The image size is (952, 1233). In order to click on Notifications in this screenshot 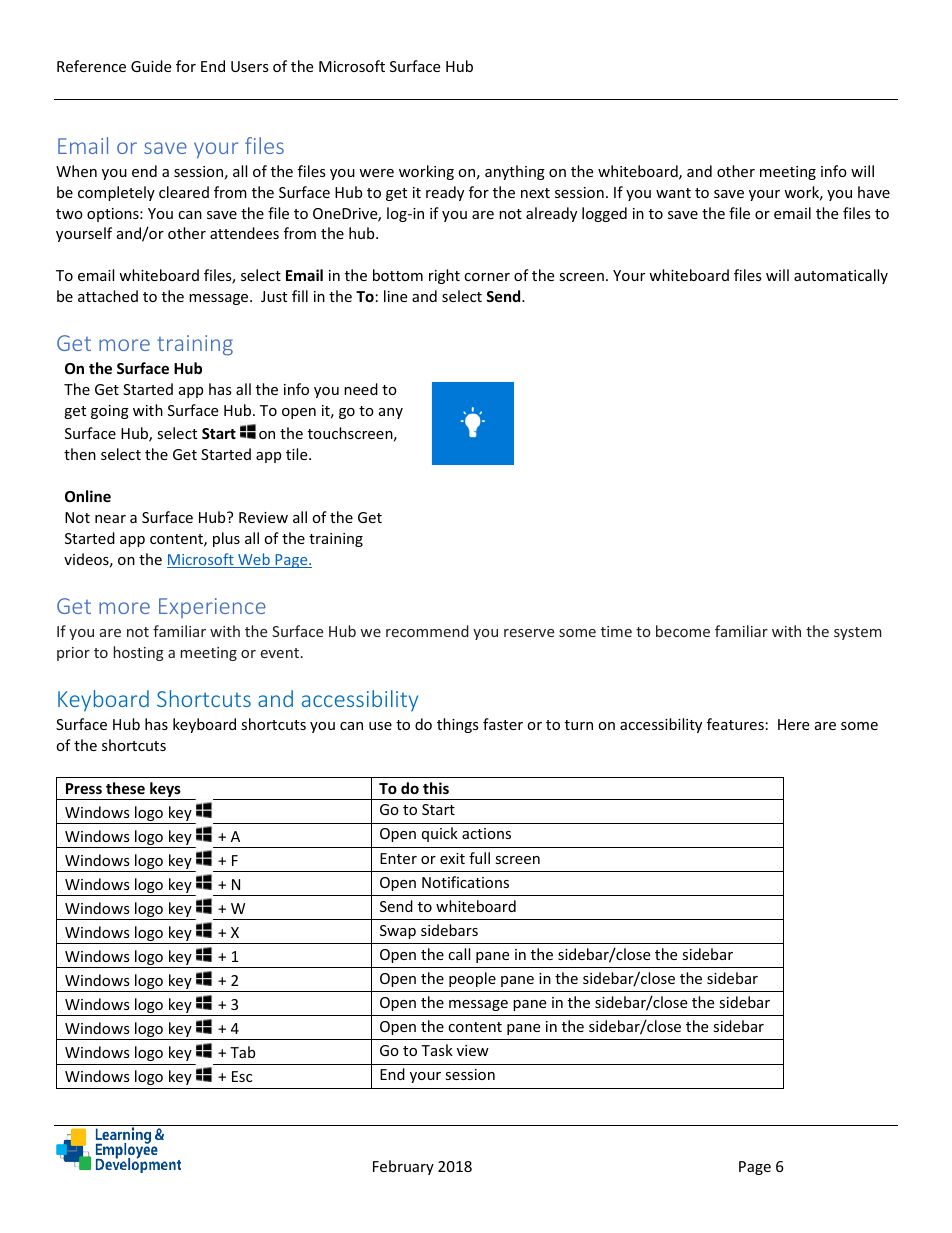, I will do `click(465, 882)`.
